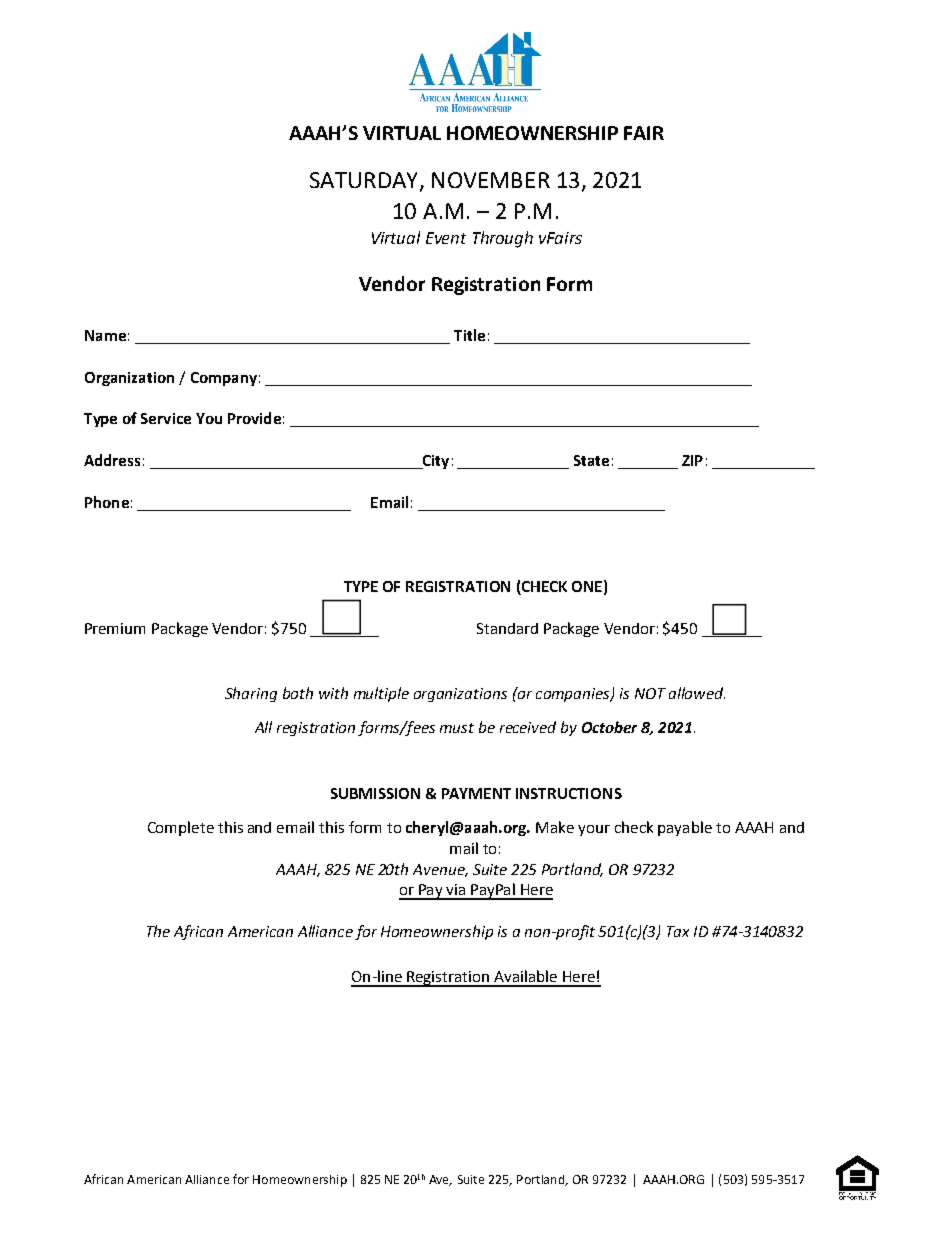 This page has width=952, height=1233. I want to click on SATURDAY, so click(365, 181).
